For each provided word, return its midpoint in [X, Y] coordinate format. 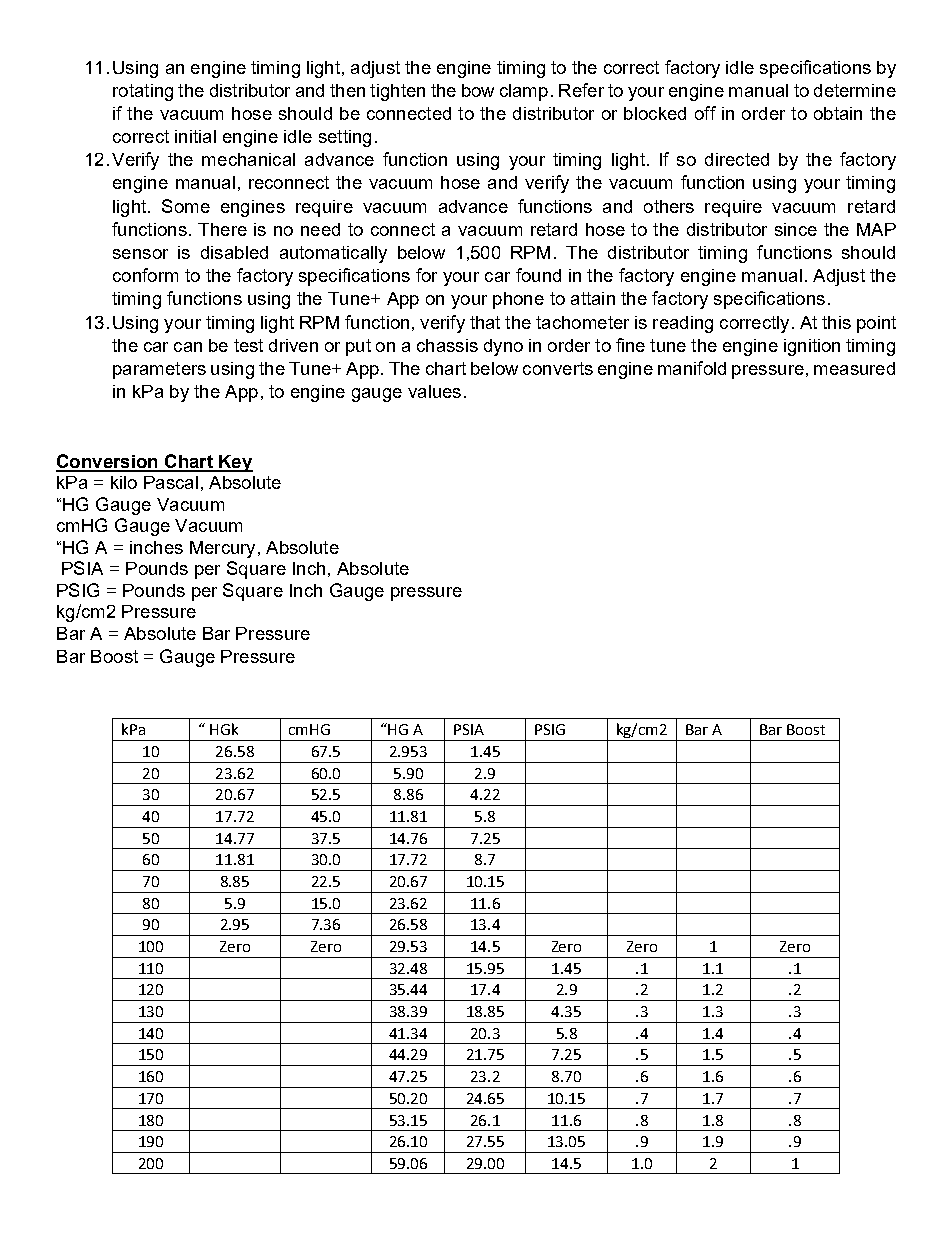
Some [186, 206]
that [485, 322]
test [248, 345]
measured [854, 368]
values [434, 391]
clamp [524, 92]
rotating [143, 92]
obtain [838, 113]
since [796, 229]
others [669, 206]
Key [235, 463]
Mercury [222, 549]
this [836, 322]
